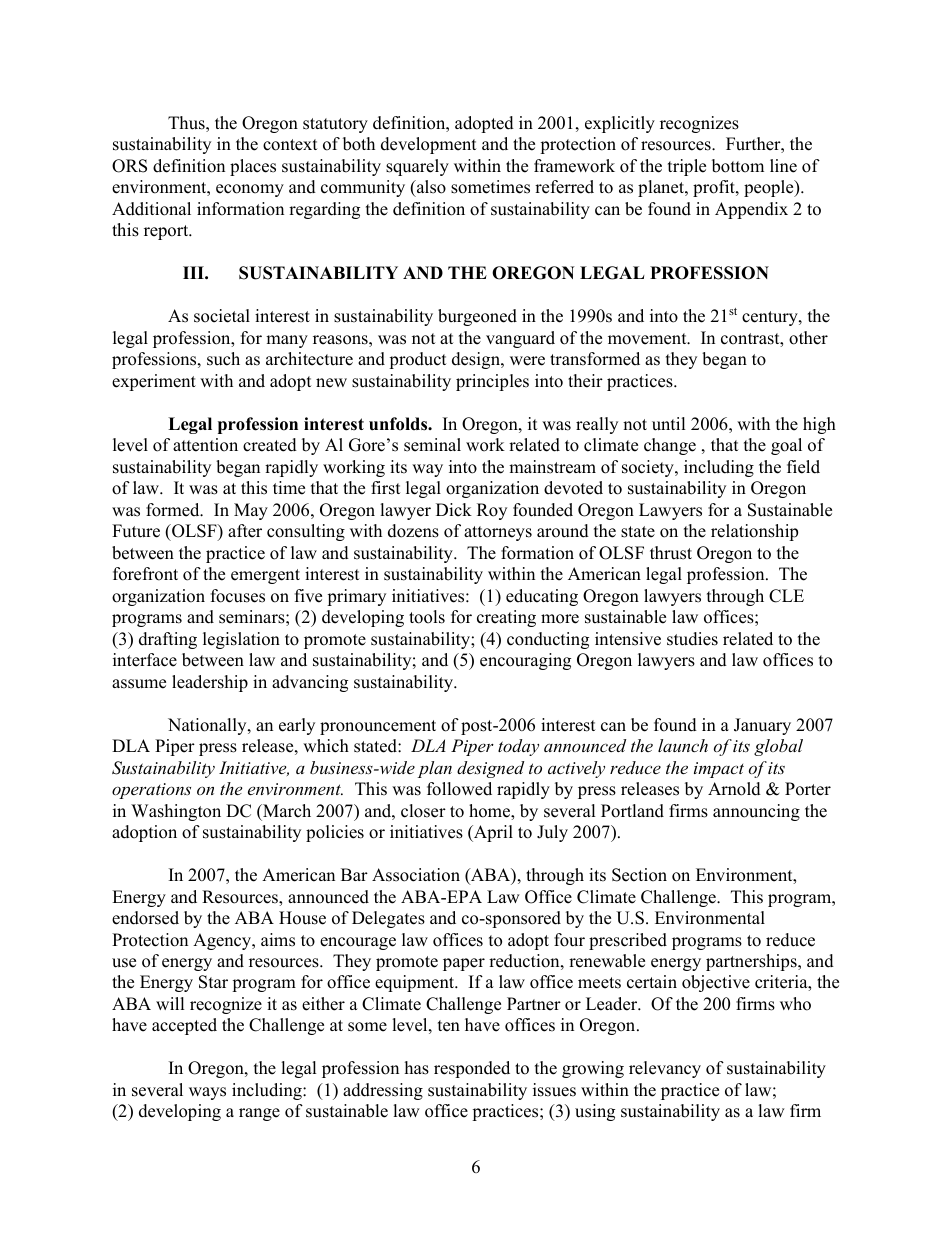  What do you see at coordinates (669, 424) in the screenshot?
I see `until` at bounding box center [669, 424].
